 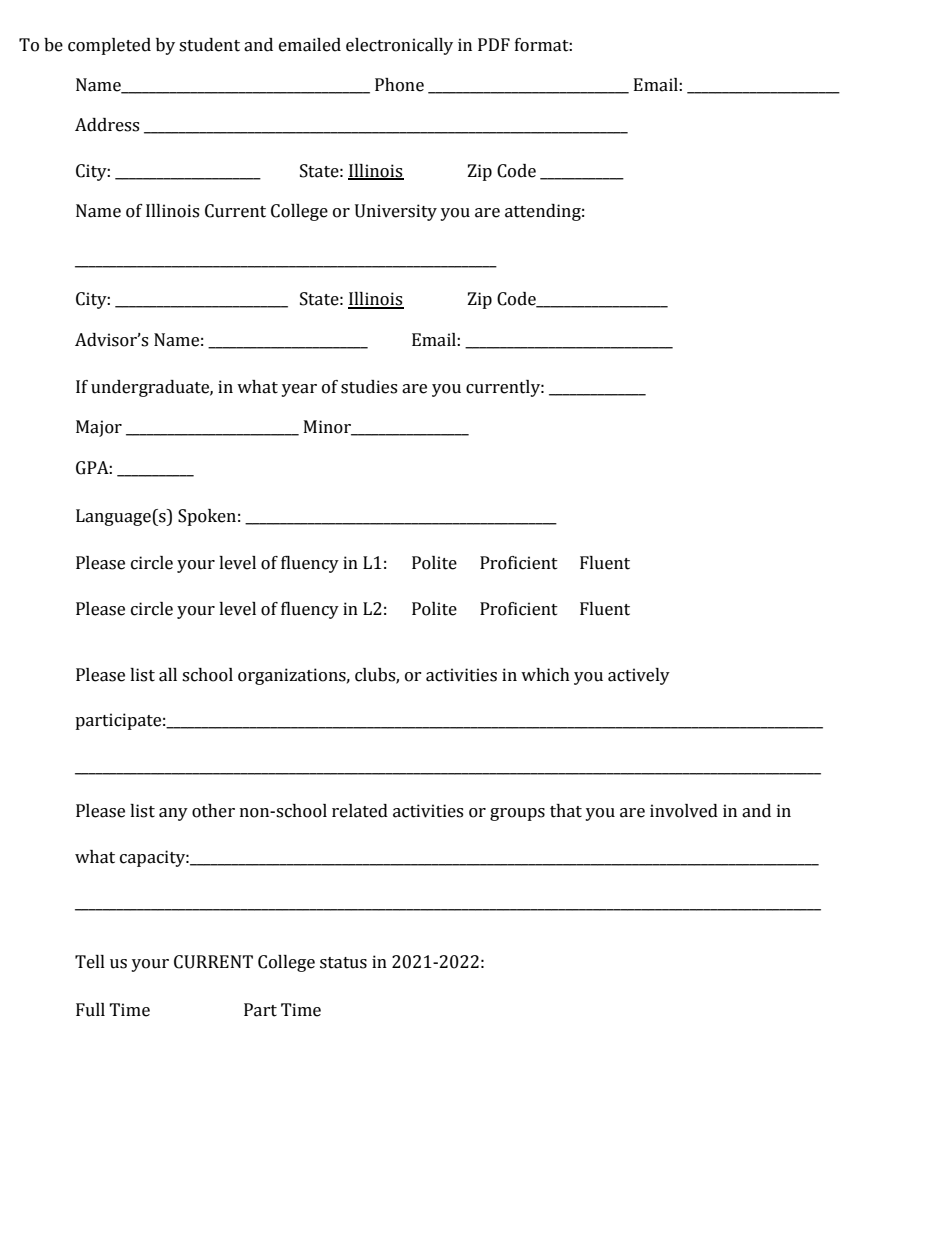 I want to click on Major, so click(x=99, y=428).
